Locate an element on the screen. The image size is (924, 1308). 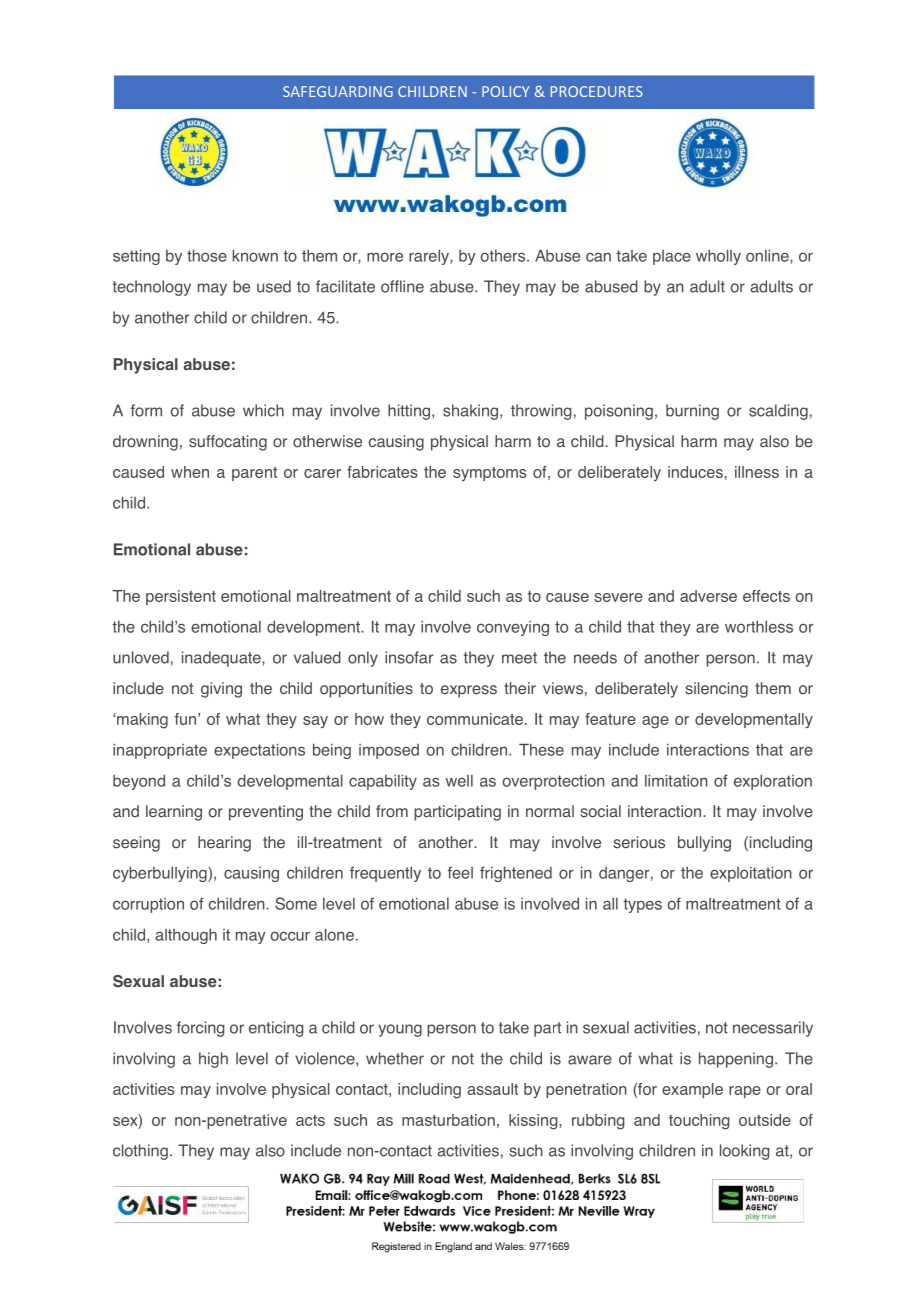
giving is located at coordinates (221, 690).
